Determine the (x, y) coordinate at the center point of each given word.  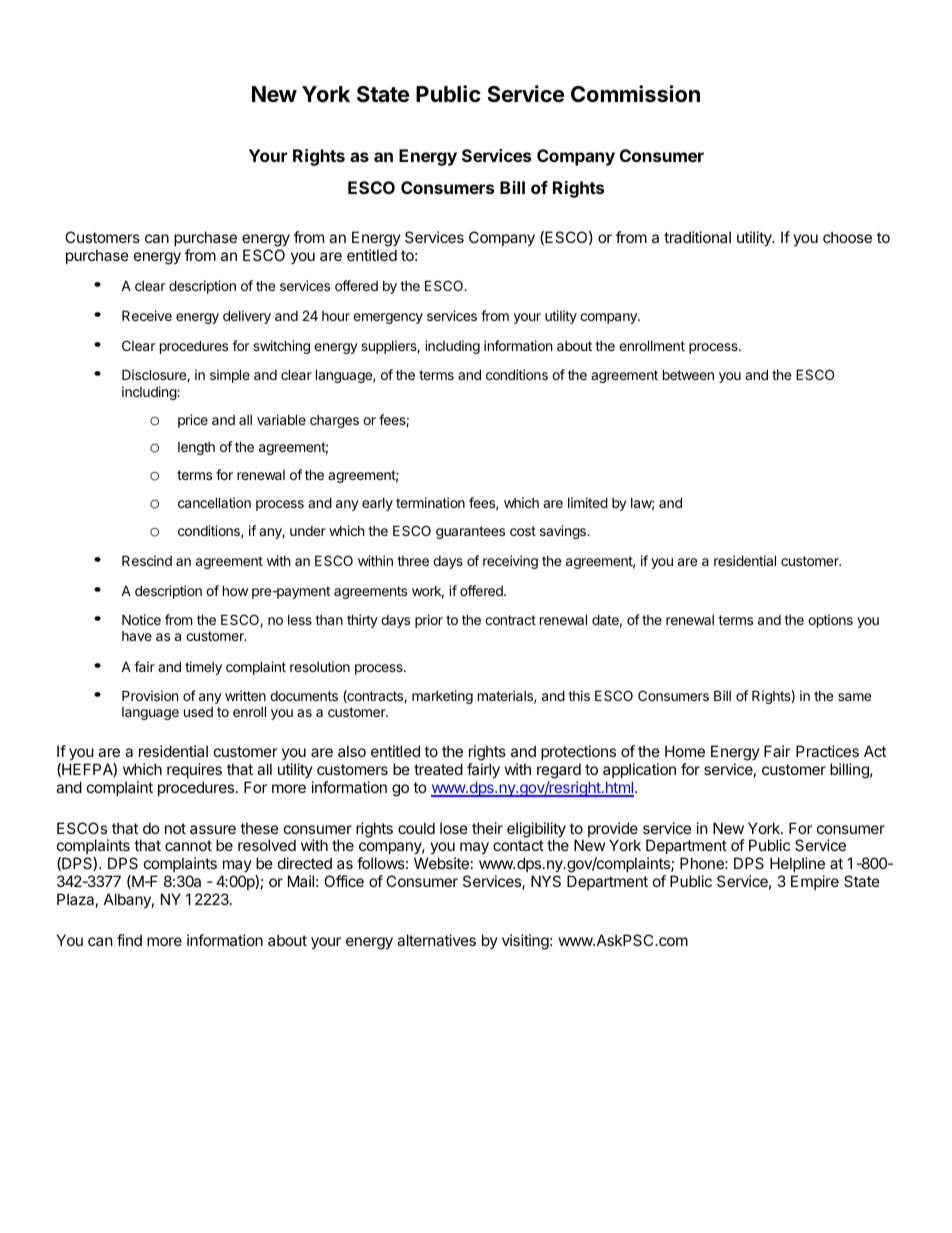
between (688, 374)
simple (230, 376)
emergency (388, 318)
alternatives (436, 940)
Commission (635, 94)
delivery (247, 317)
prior (429, 621)
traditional (697, 237)
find (129, 940)
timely (203, 668)
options (830, 621)
